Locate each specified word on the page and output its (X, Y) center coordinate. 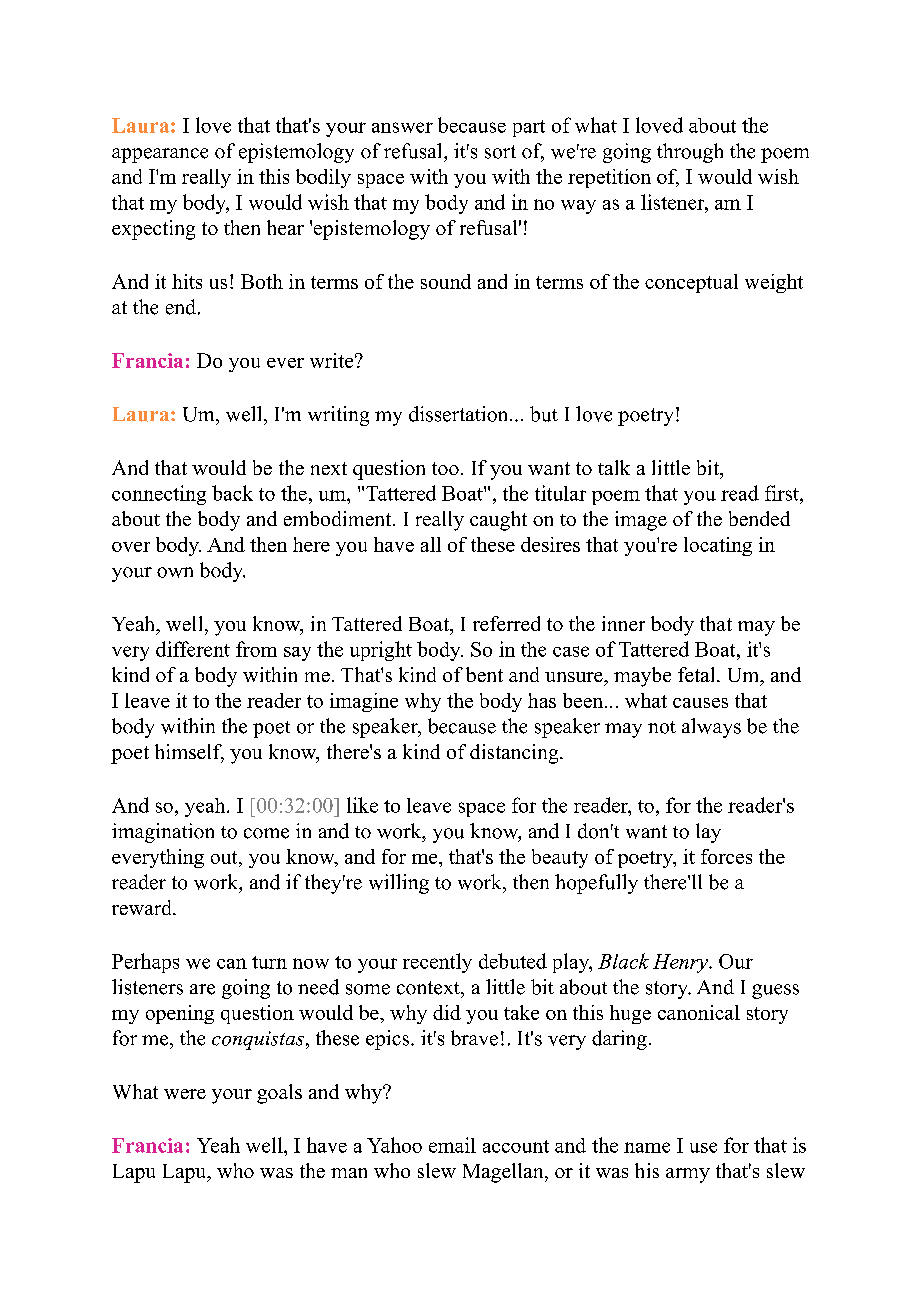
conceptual (691, 283)
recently (437, 963)
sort (500, 152)
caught (498, 521)
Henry (681, 963)
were (185, 1094)
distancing (515, 754)
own (175, 572)
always (711, 728)
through (690, 153)
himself (189, 753)
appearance (160, 155)
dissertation (460, 414)
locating (718, 546)
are (202, 989)
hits (187, 281)
